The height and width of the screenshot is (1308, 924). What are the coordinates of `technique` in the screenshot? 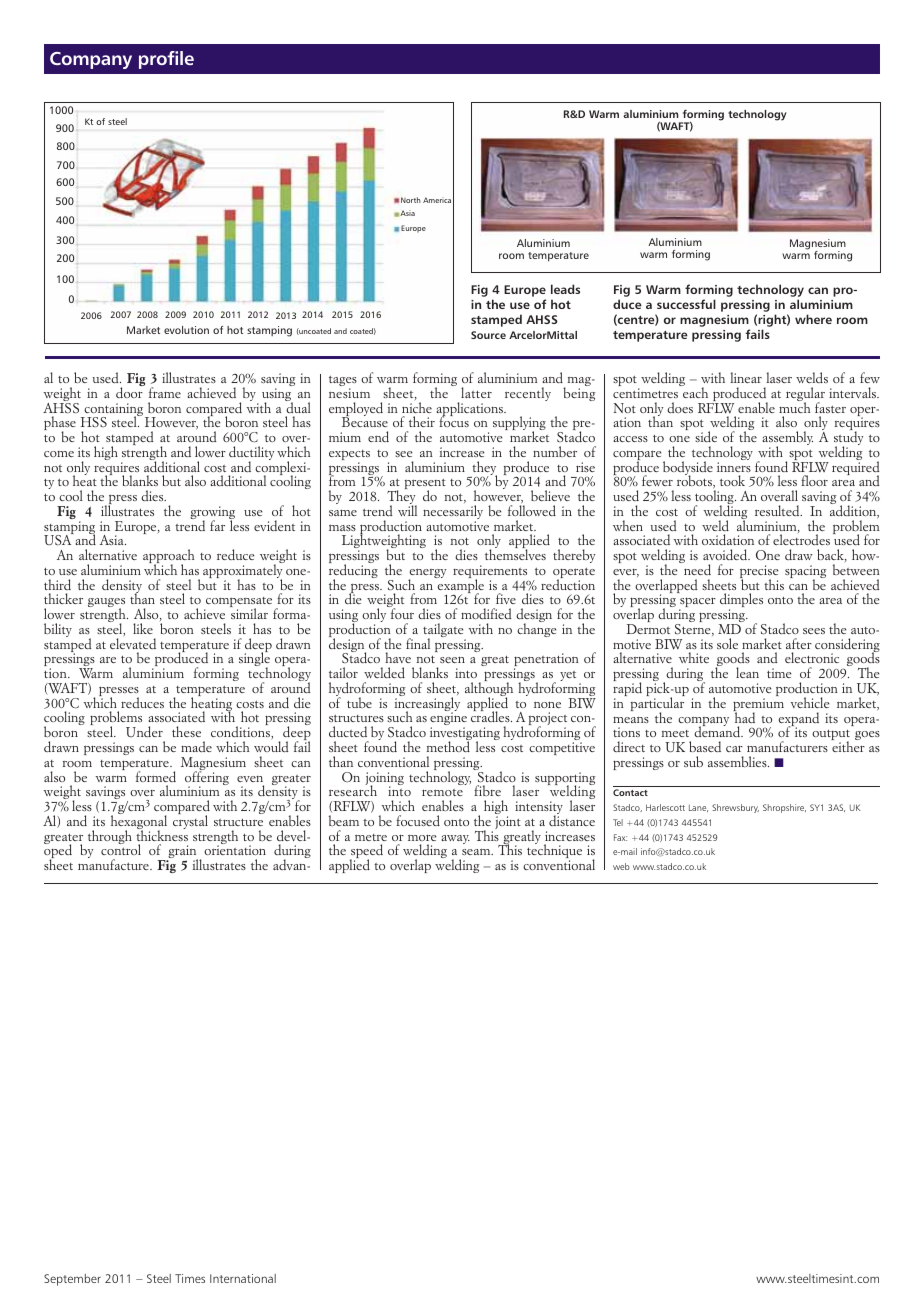 It's located at (554, 852).
